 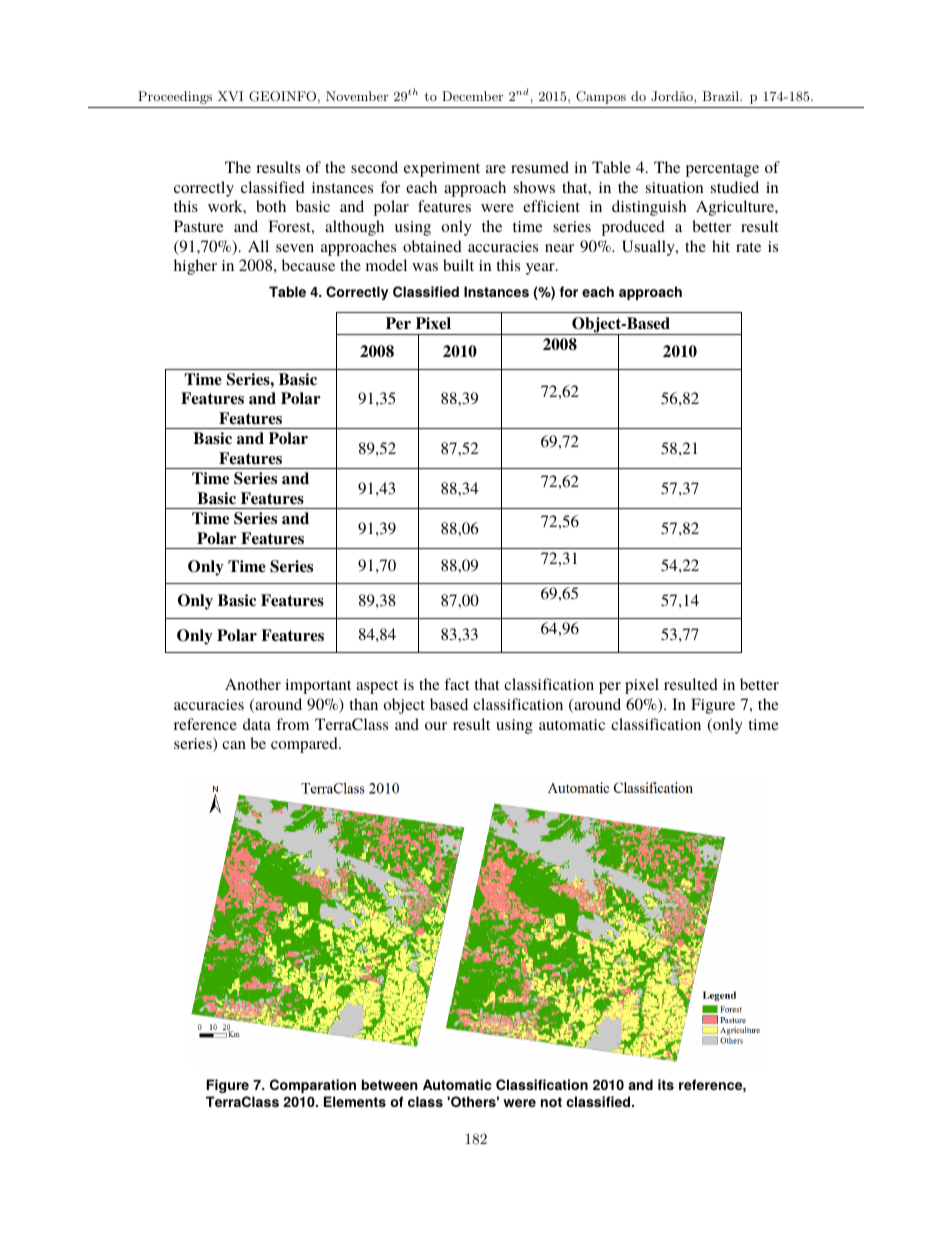 What do you see at coordinates (195, 267) in the page?
I see `higher` at bounding box center [195, 267].
